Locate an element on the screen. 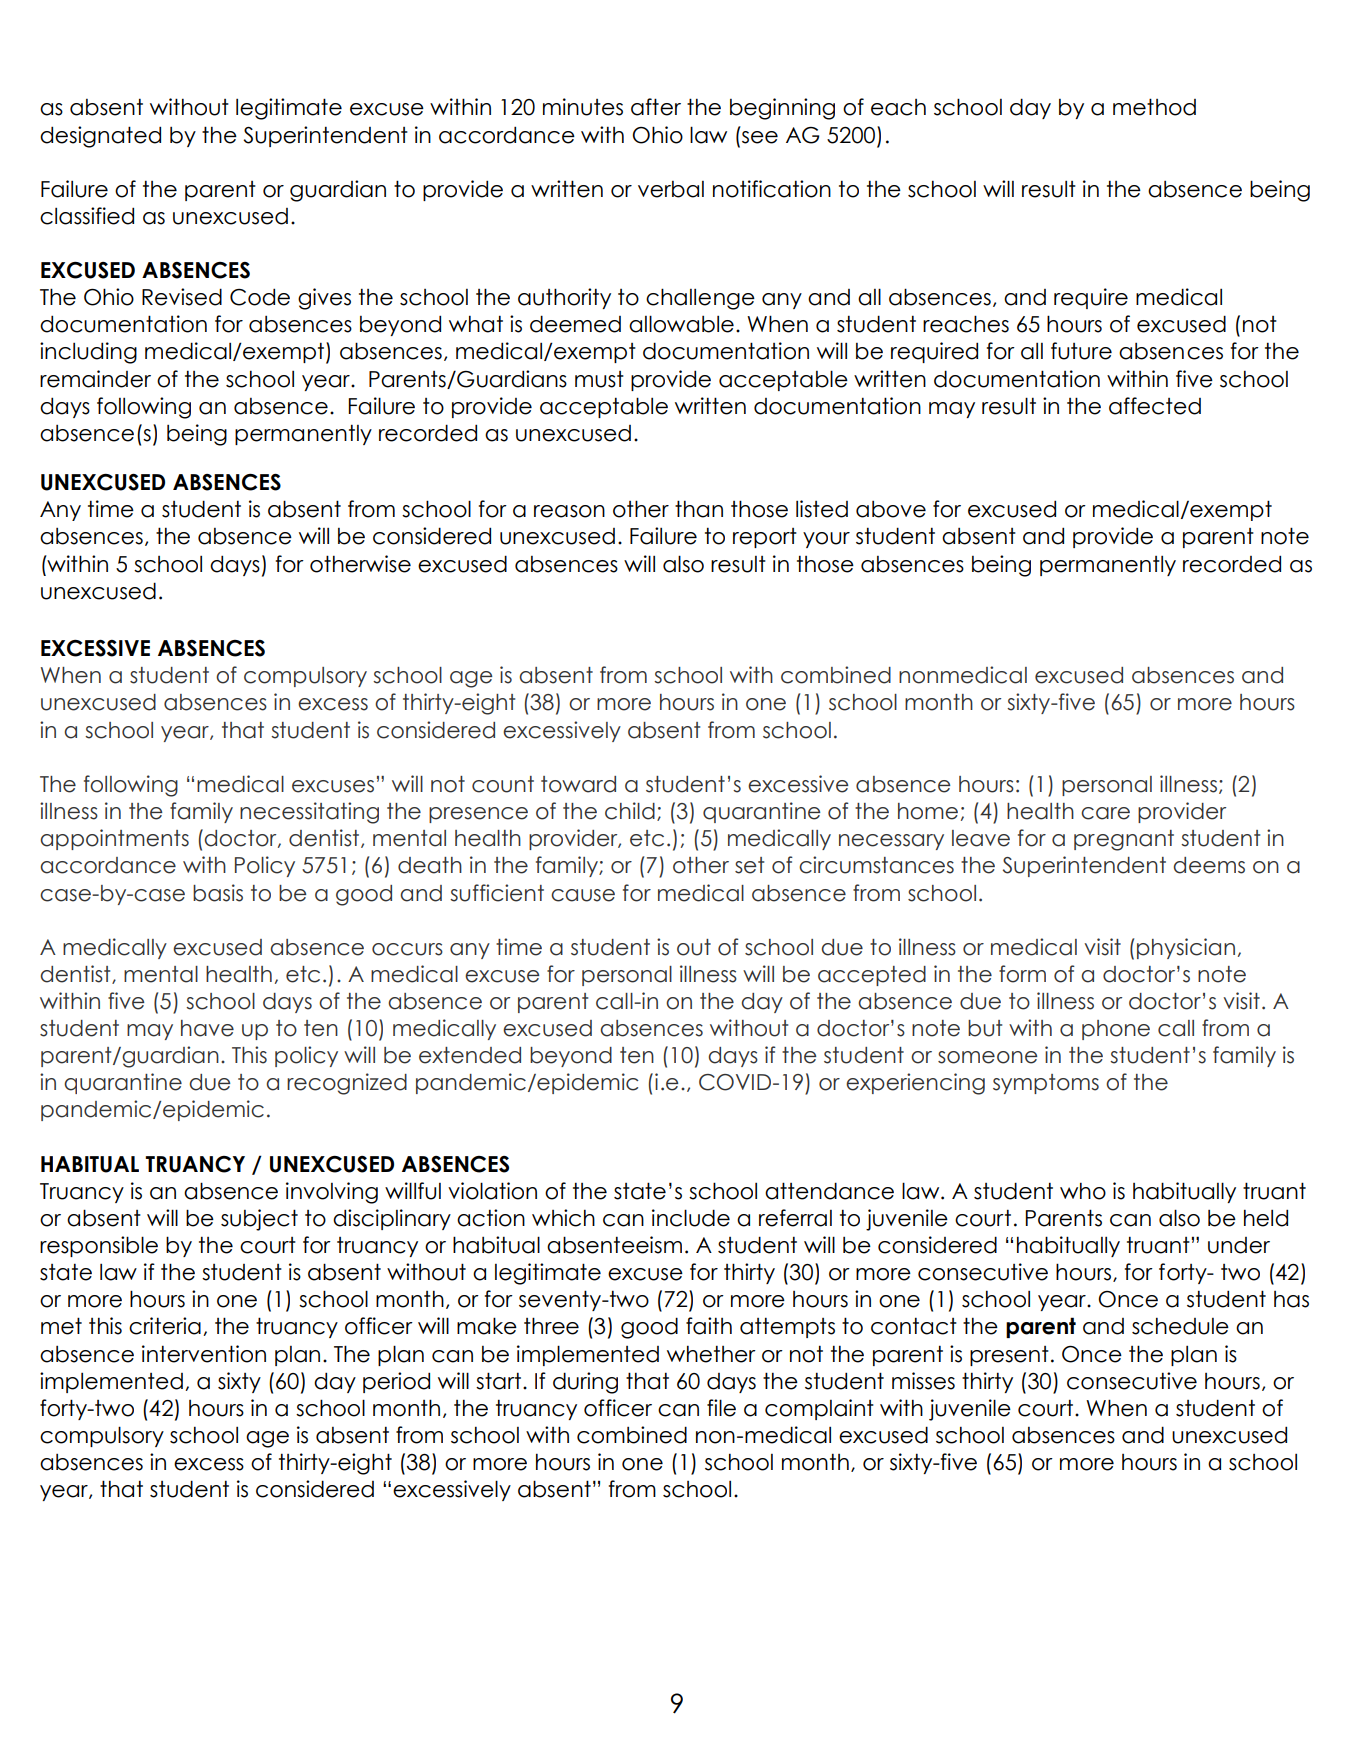  extended is located at coordinates (470, 1055).
